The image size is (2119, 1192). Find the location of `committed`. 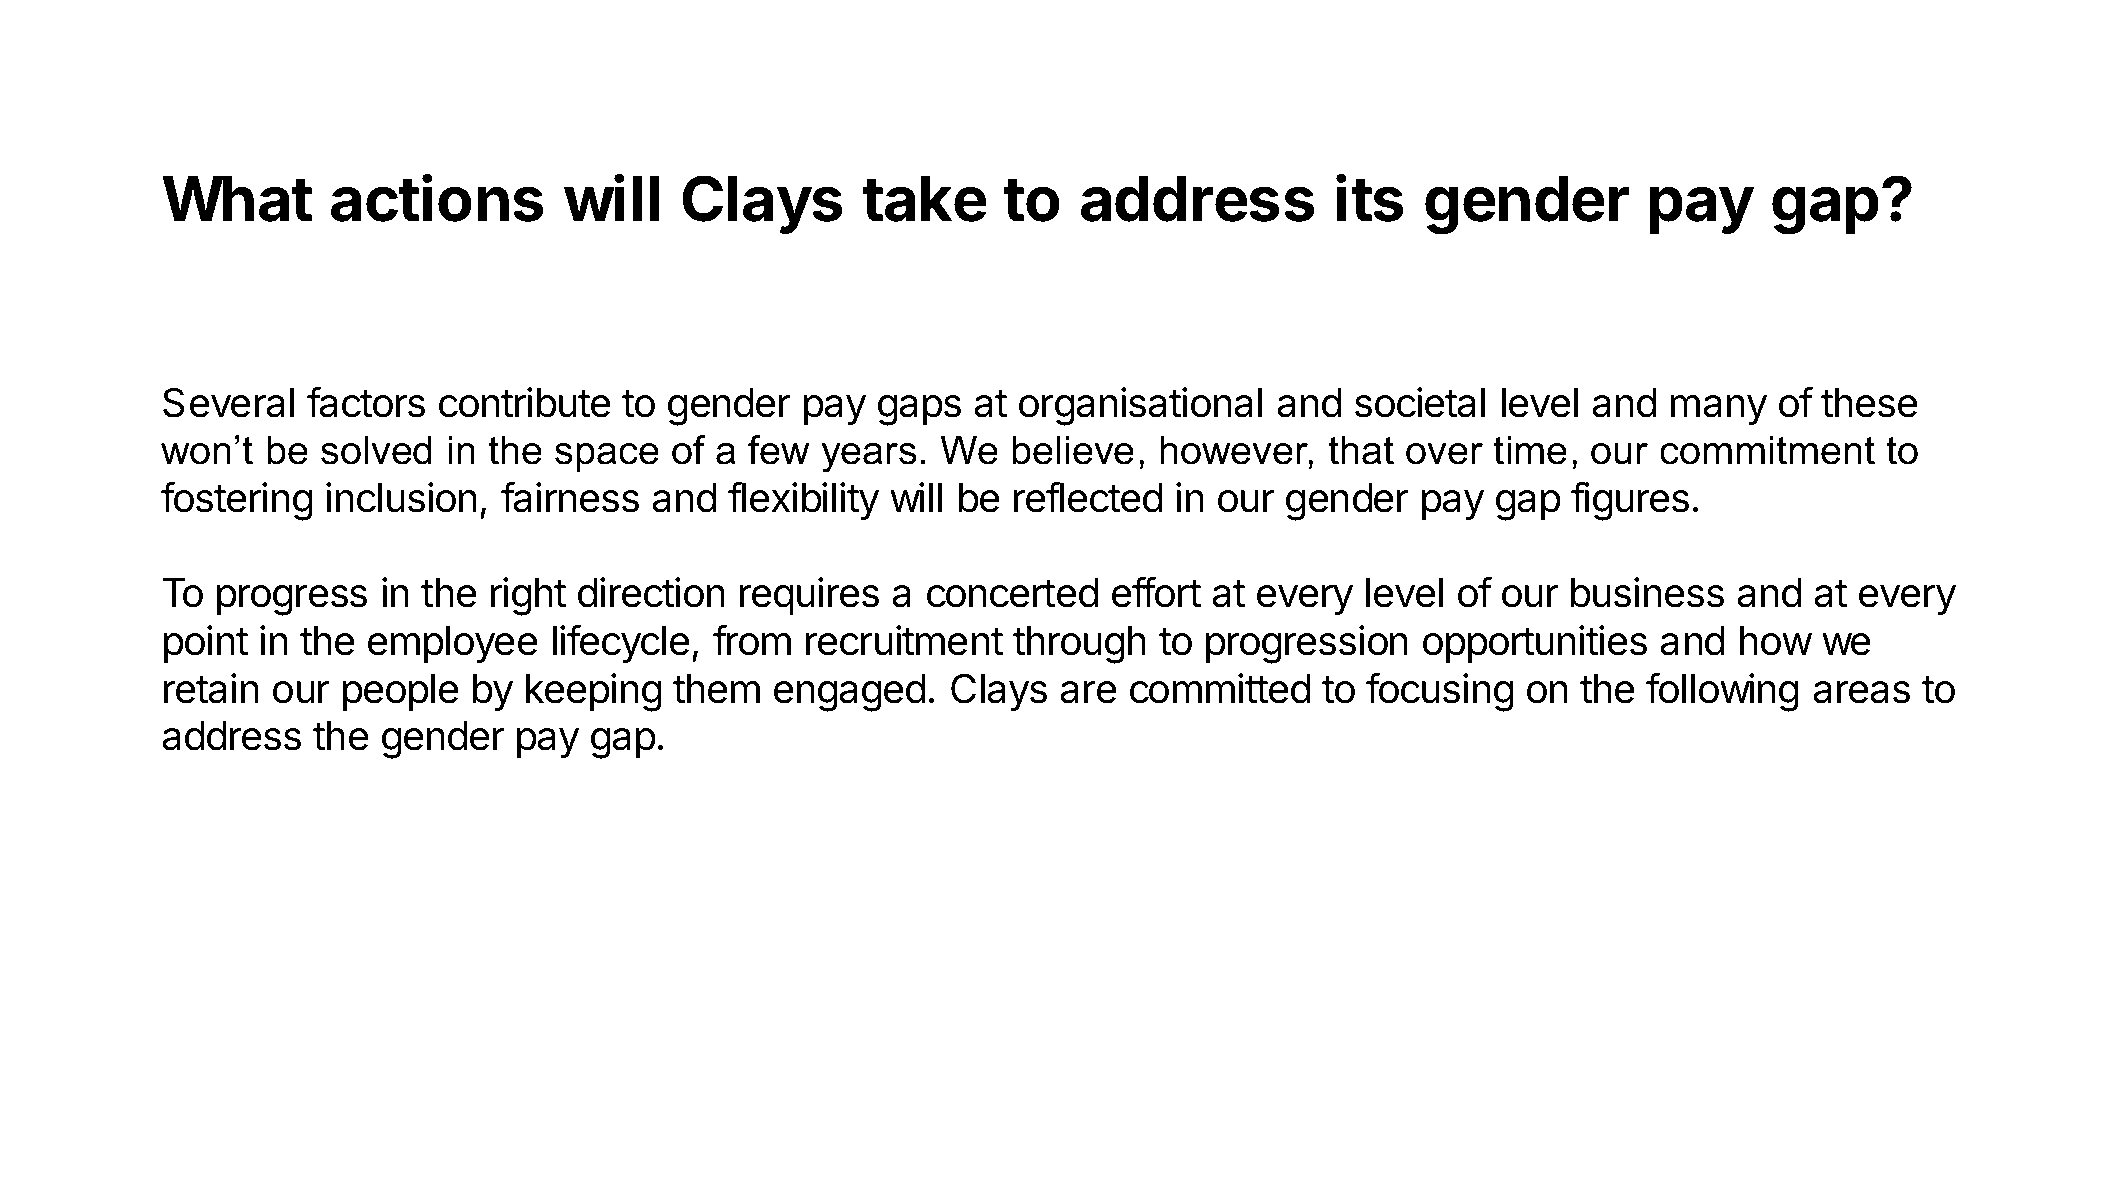

committed is located at coordinates (1220, 688).
